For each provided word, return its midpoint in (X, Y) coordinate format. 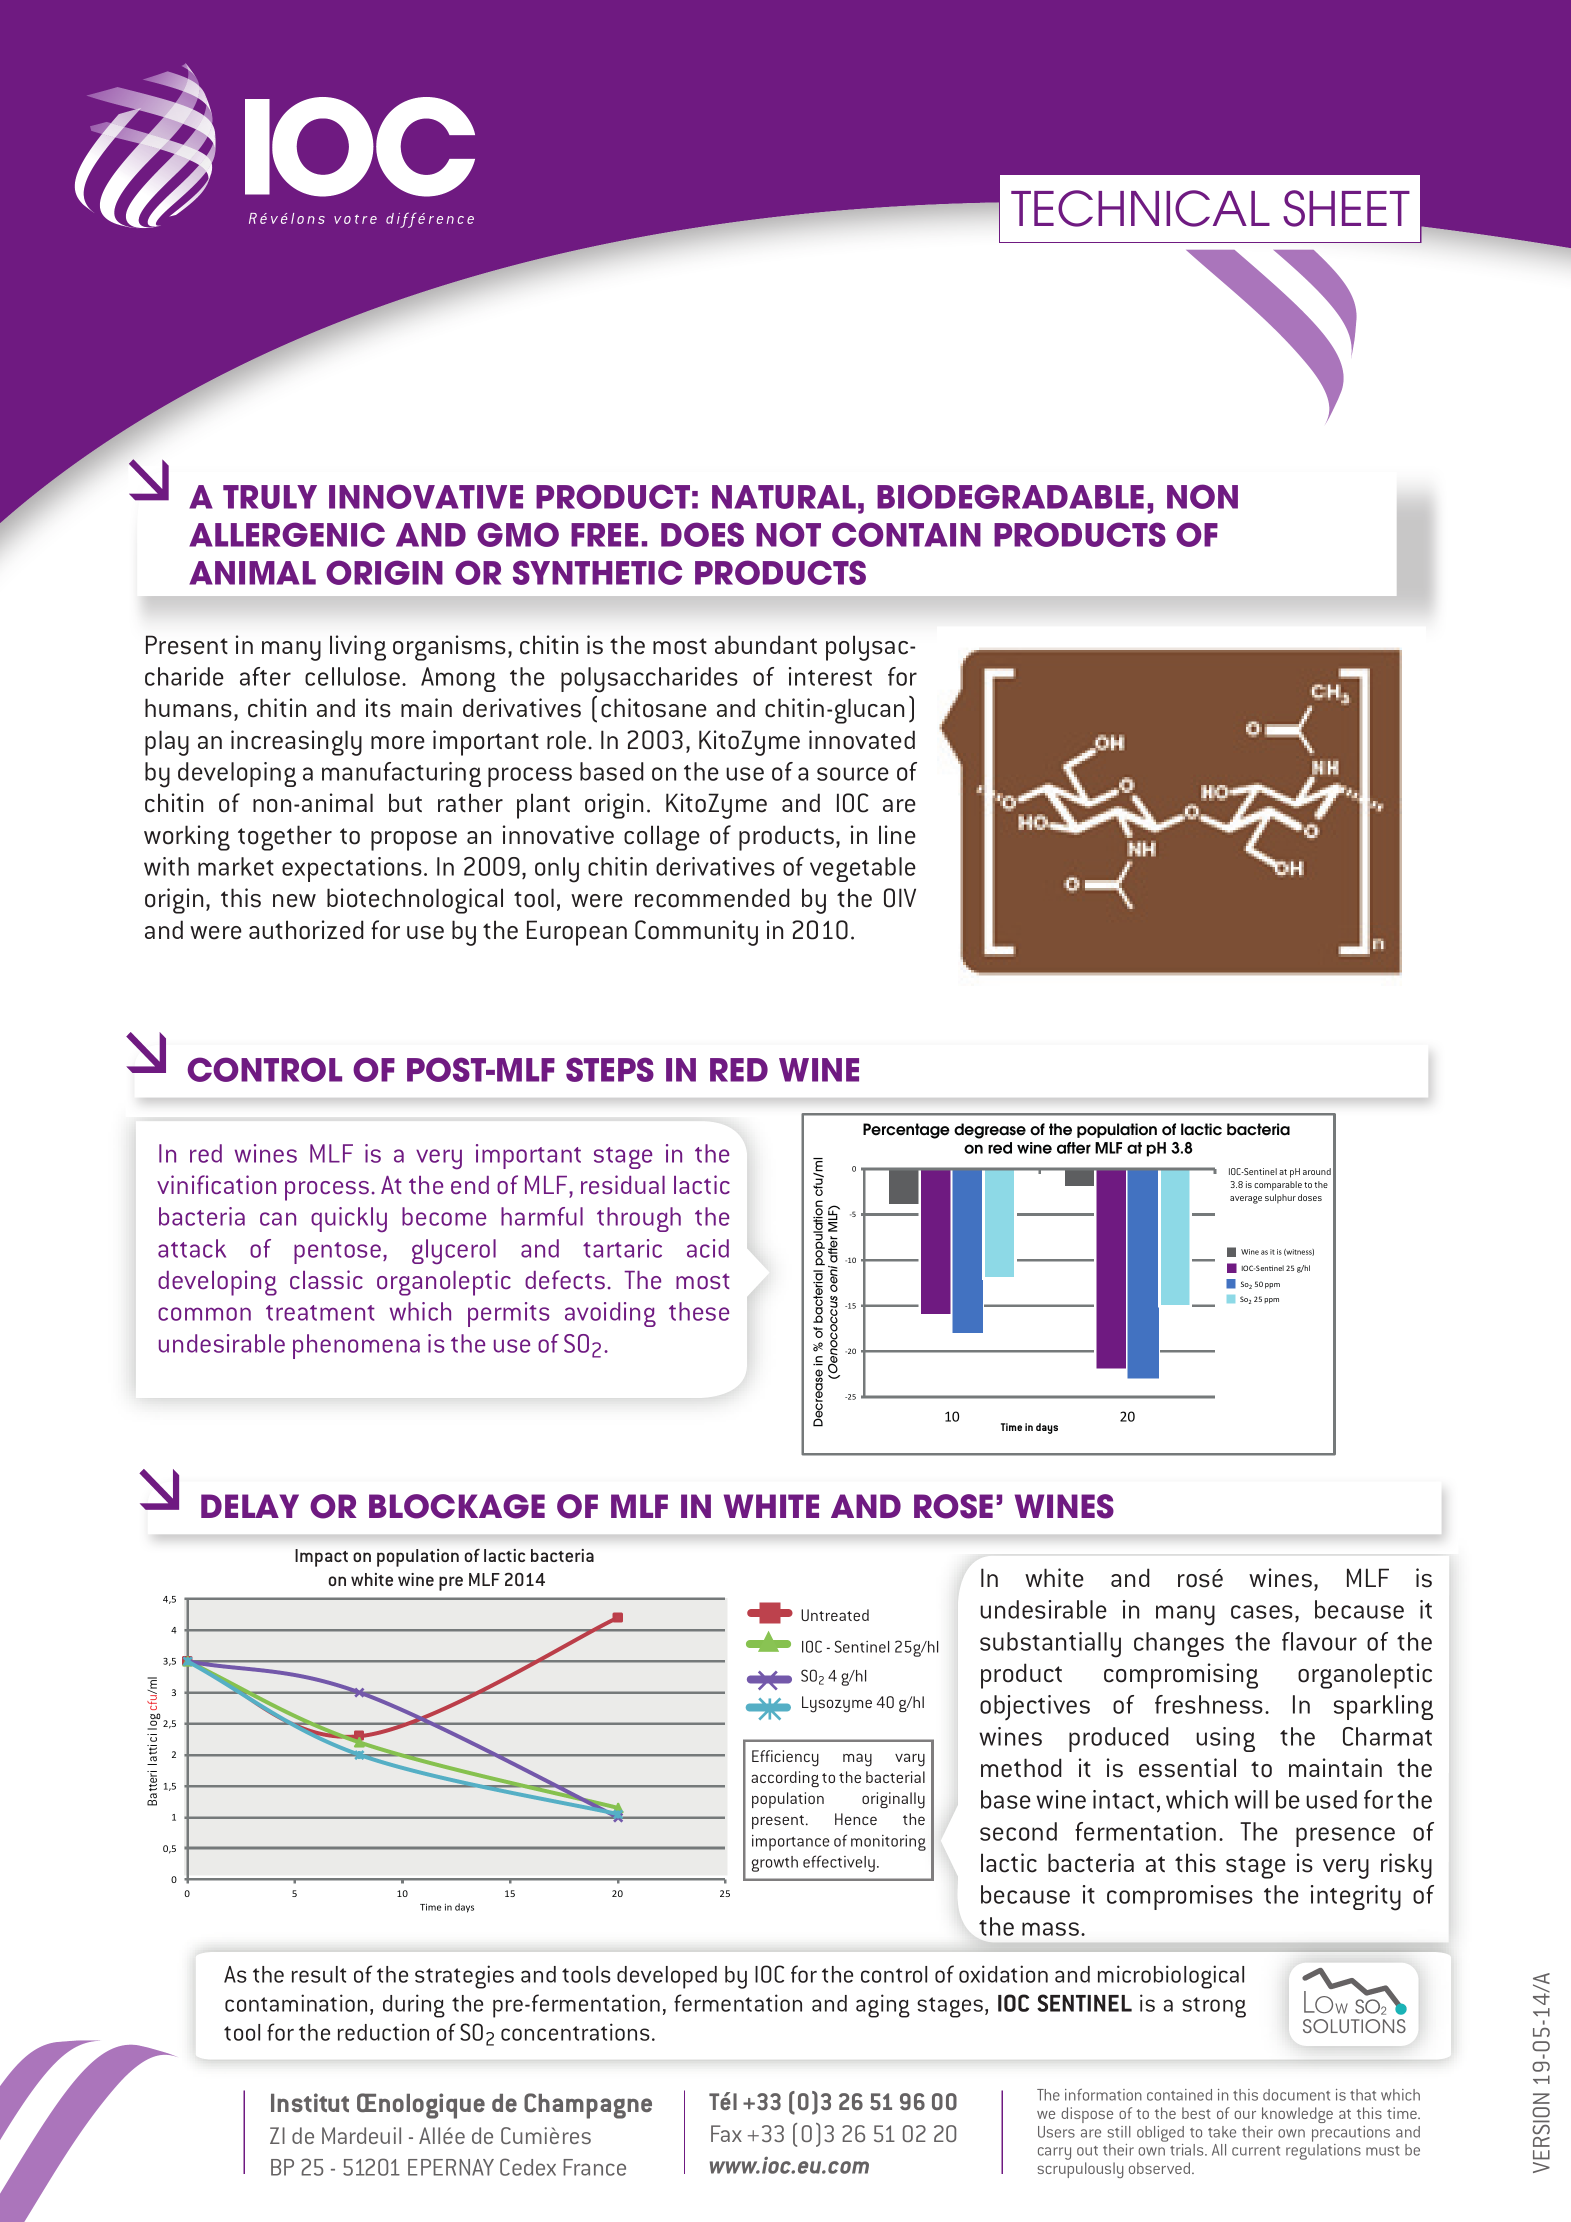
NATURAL (784, 497)
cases (1262, 1612)
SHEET (1346, 208)
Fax (726, 2133)
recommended (712, 898)
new (294, 901)
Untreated (835, 1615)
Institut (310, 2102)
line (897, 835)
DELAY (250, 1506)
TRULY (270, 497)
